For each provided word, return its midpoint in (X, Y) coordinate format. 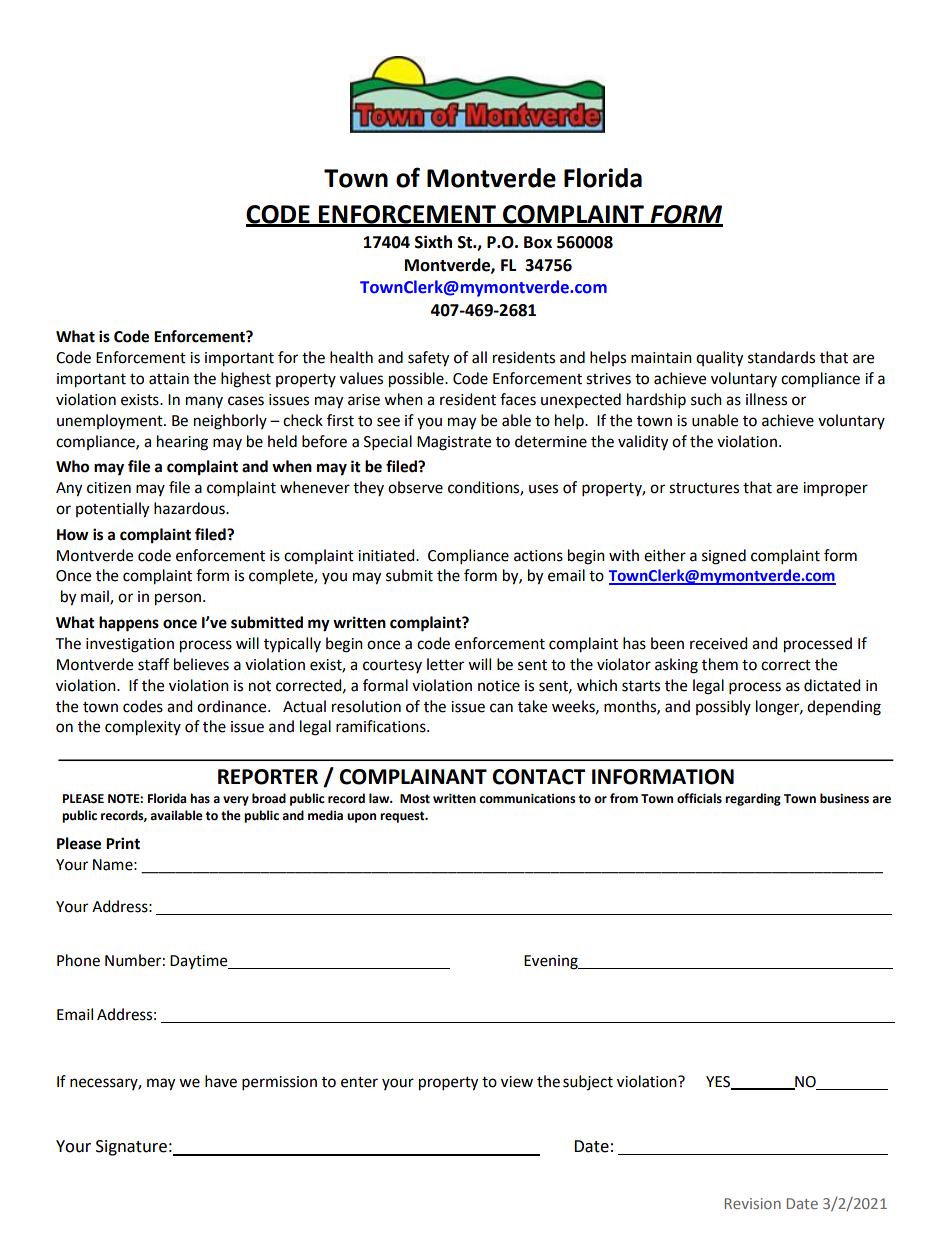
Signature (131, 1148)
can (501, 708)
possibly (723, 707)
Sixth (433, 242)
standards (781, 357)
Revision (753, 1203)
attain (169, 379)
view (517, 1082)
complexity (143, 728)
